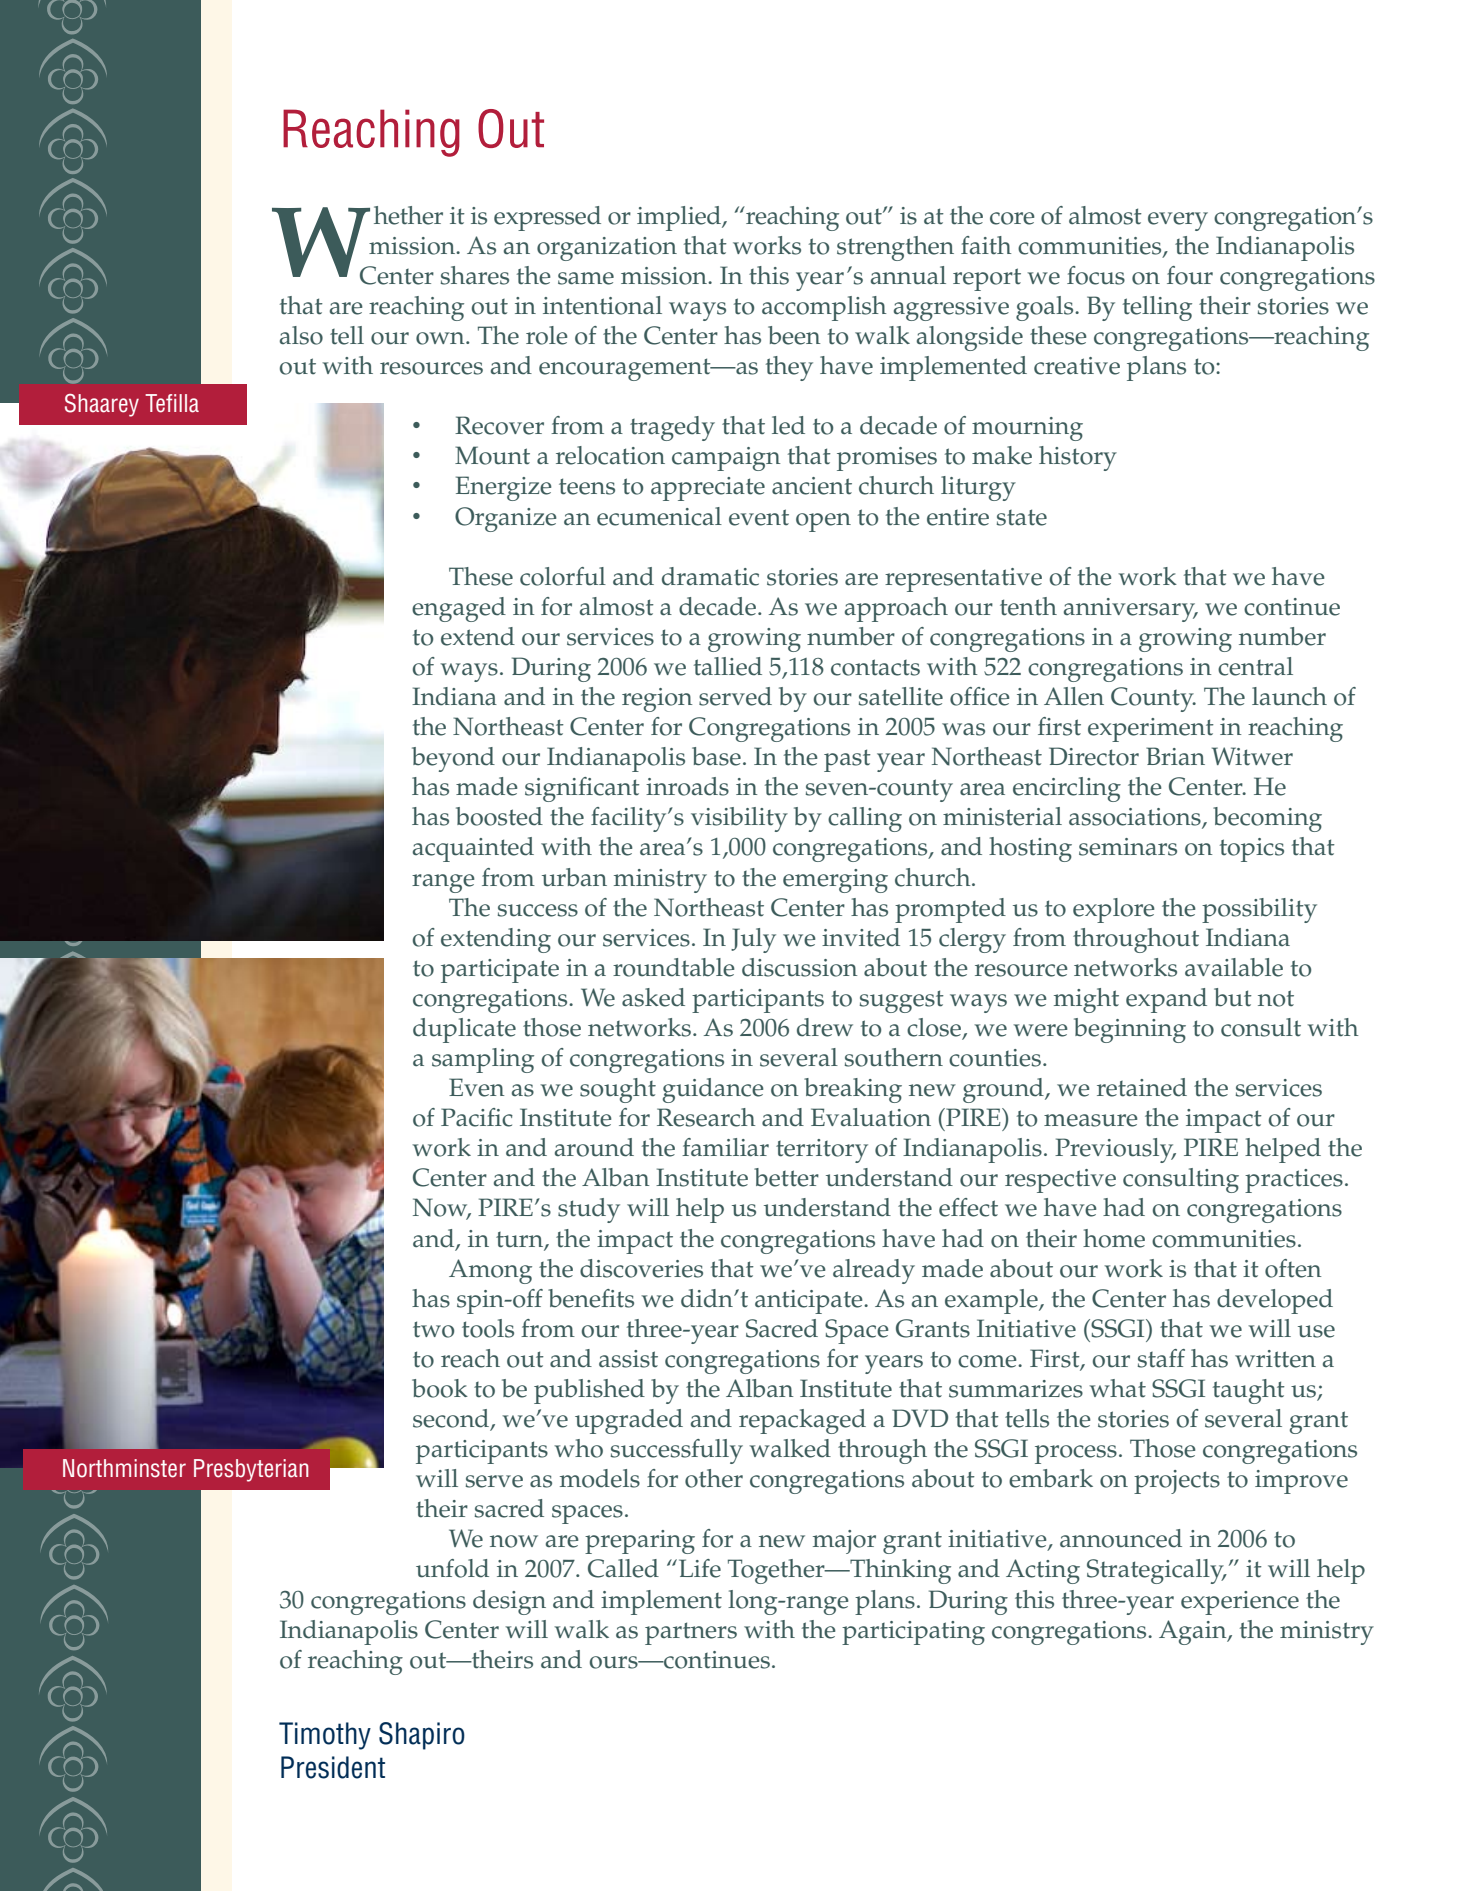  Describe the element at coordinates (1190, 275) in the page. I see `four` at that location.
